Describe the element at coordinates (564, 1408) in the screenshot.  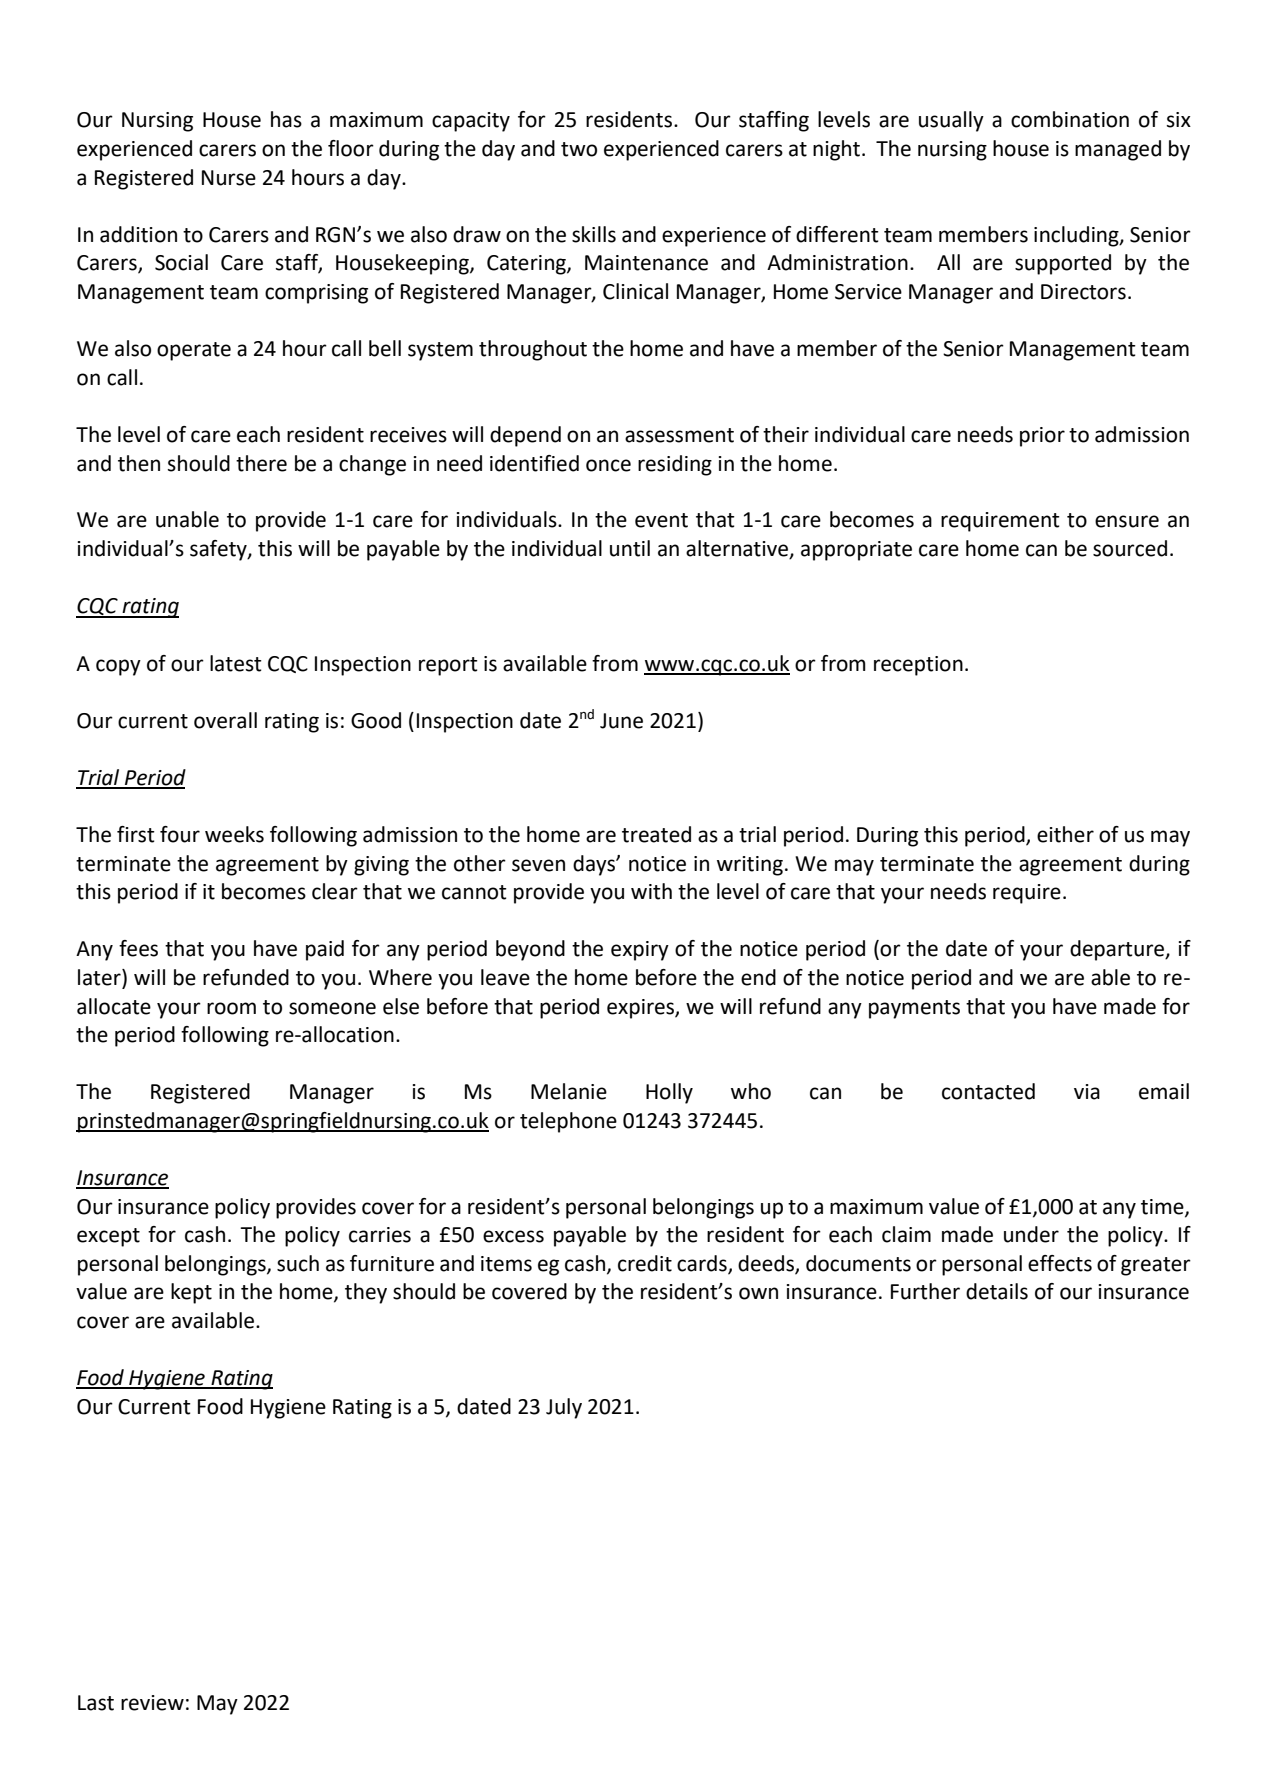
I see `July` at that location.
